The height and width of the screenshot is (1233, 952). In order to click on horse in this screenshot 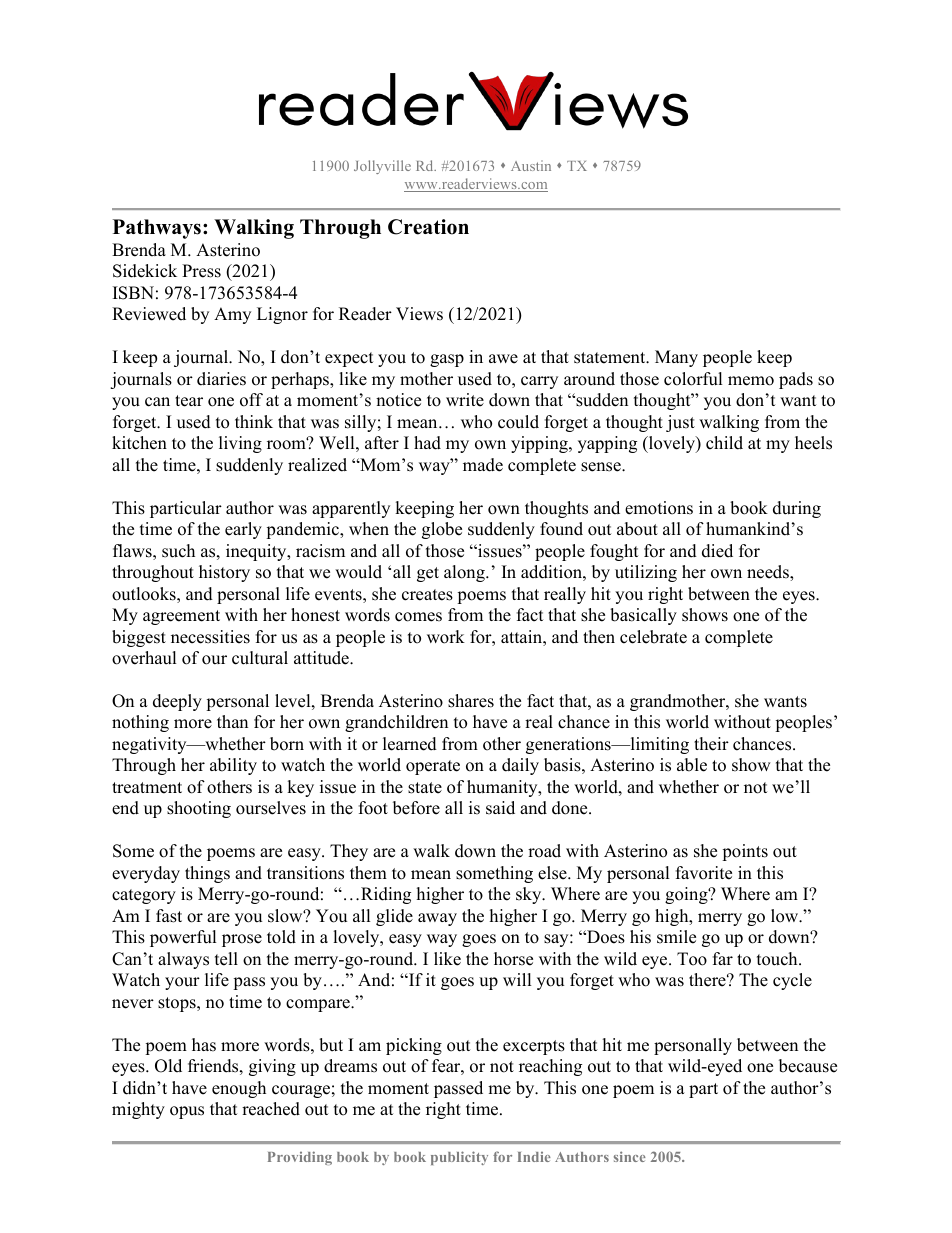, I will do `click(513, 959)`.
